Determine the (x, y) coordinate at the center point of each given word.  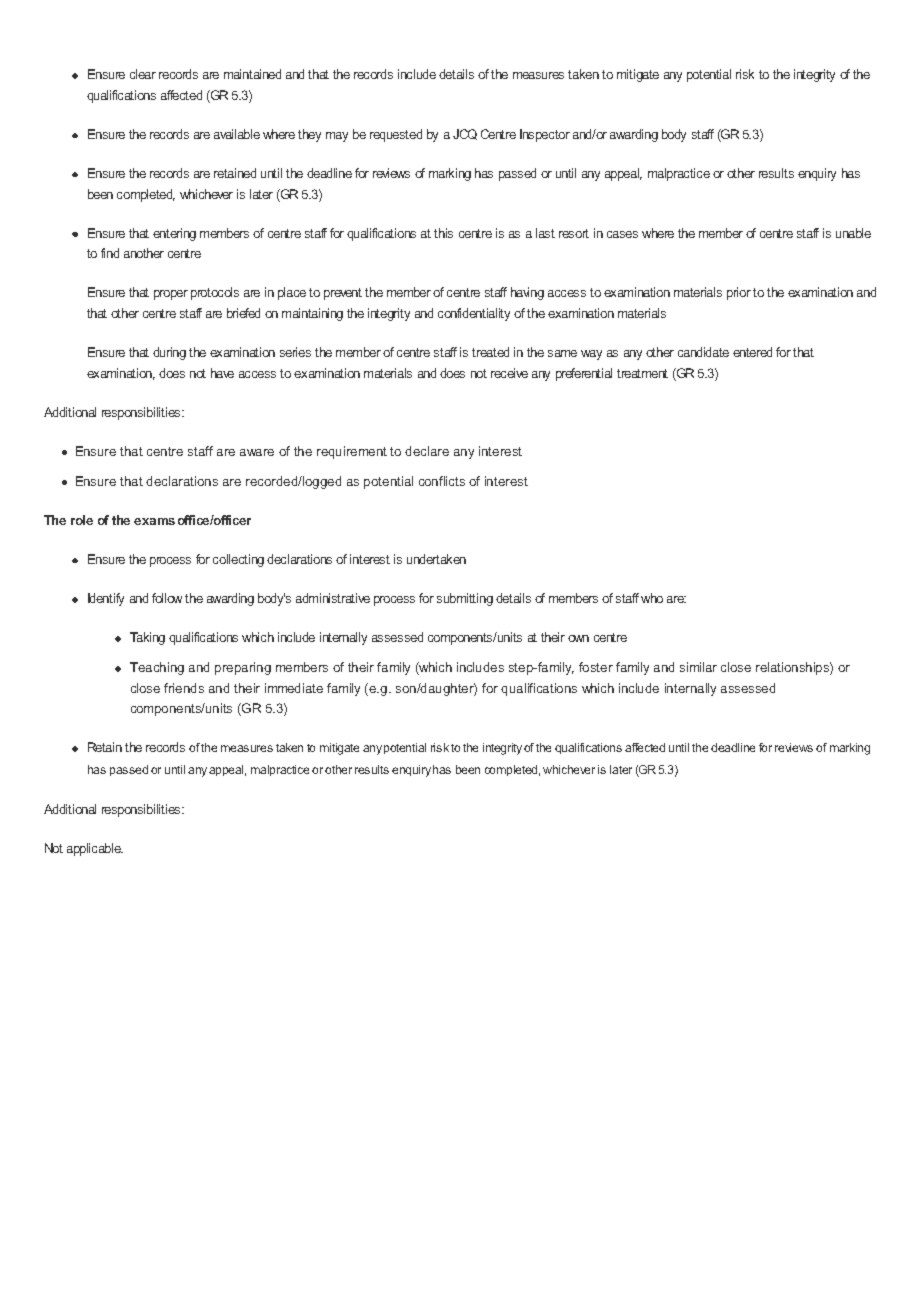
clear (143, 74)
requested (396, 135)
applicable (95, 849)
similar (698, 667)
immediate (294, 688)
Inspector (545, 135)
